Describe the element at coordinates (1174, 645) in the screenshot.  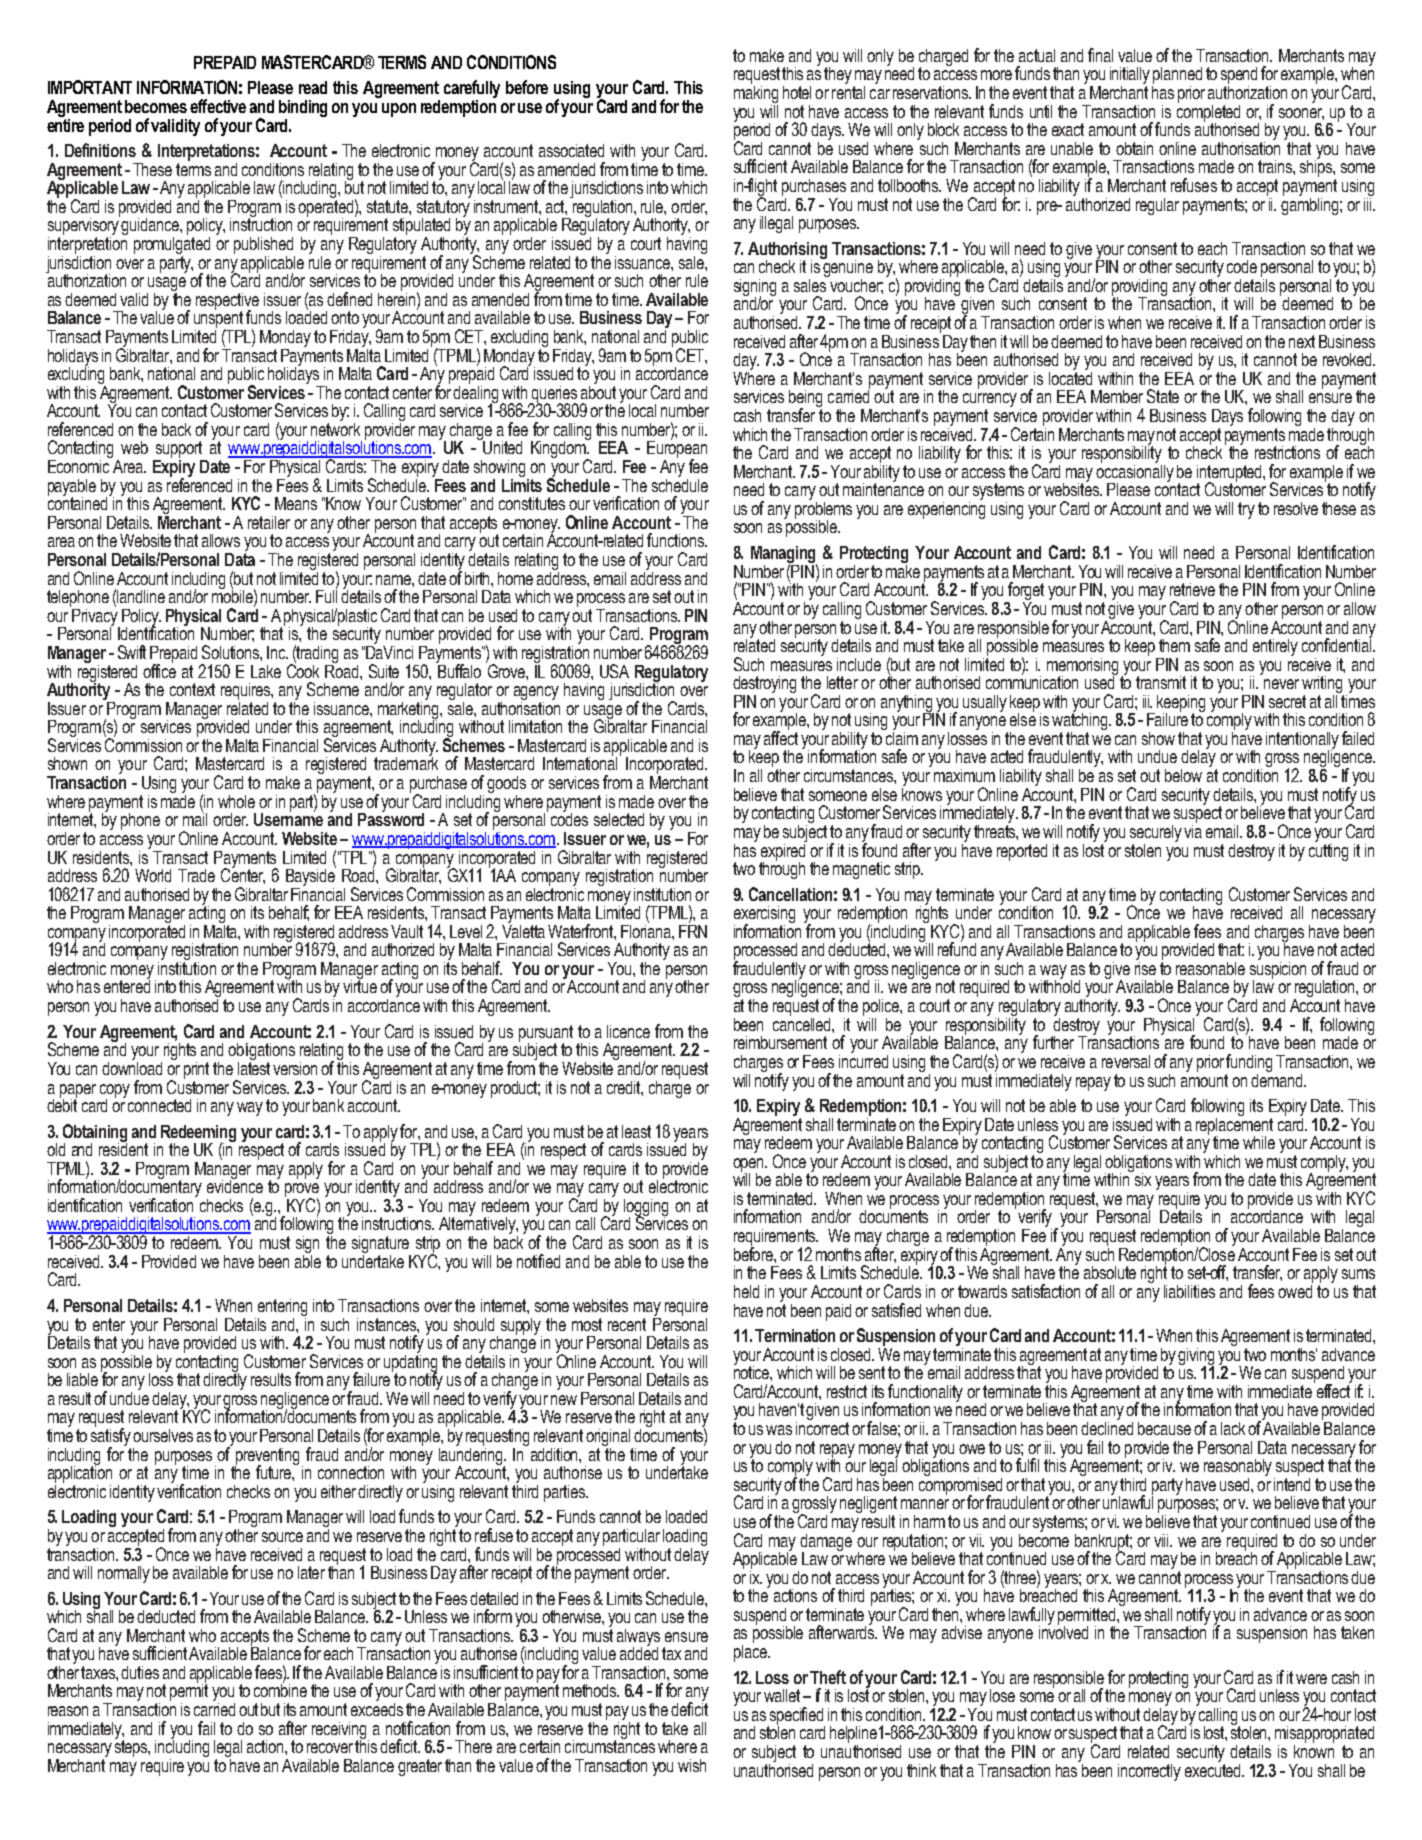
I see `them` at that location.
